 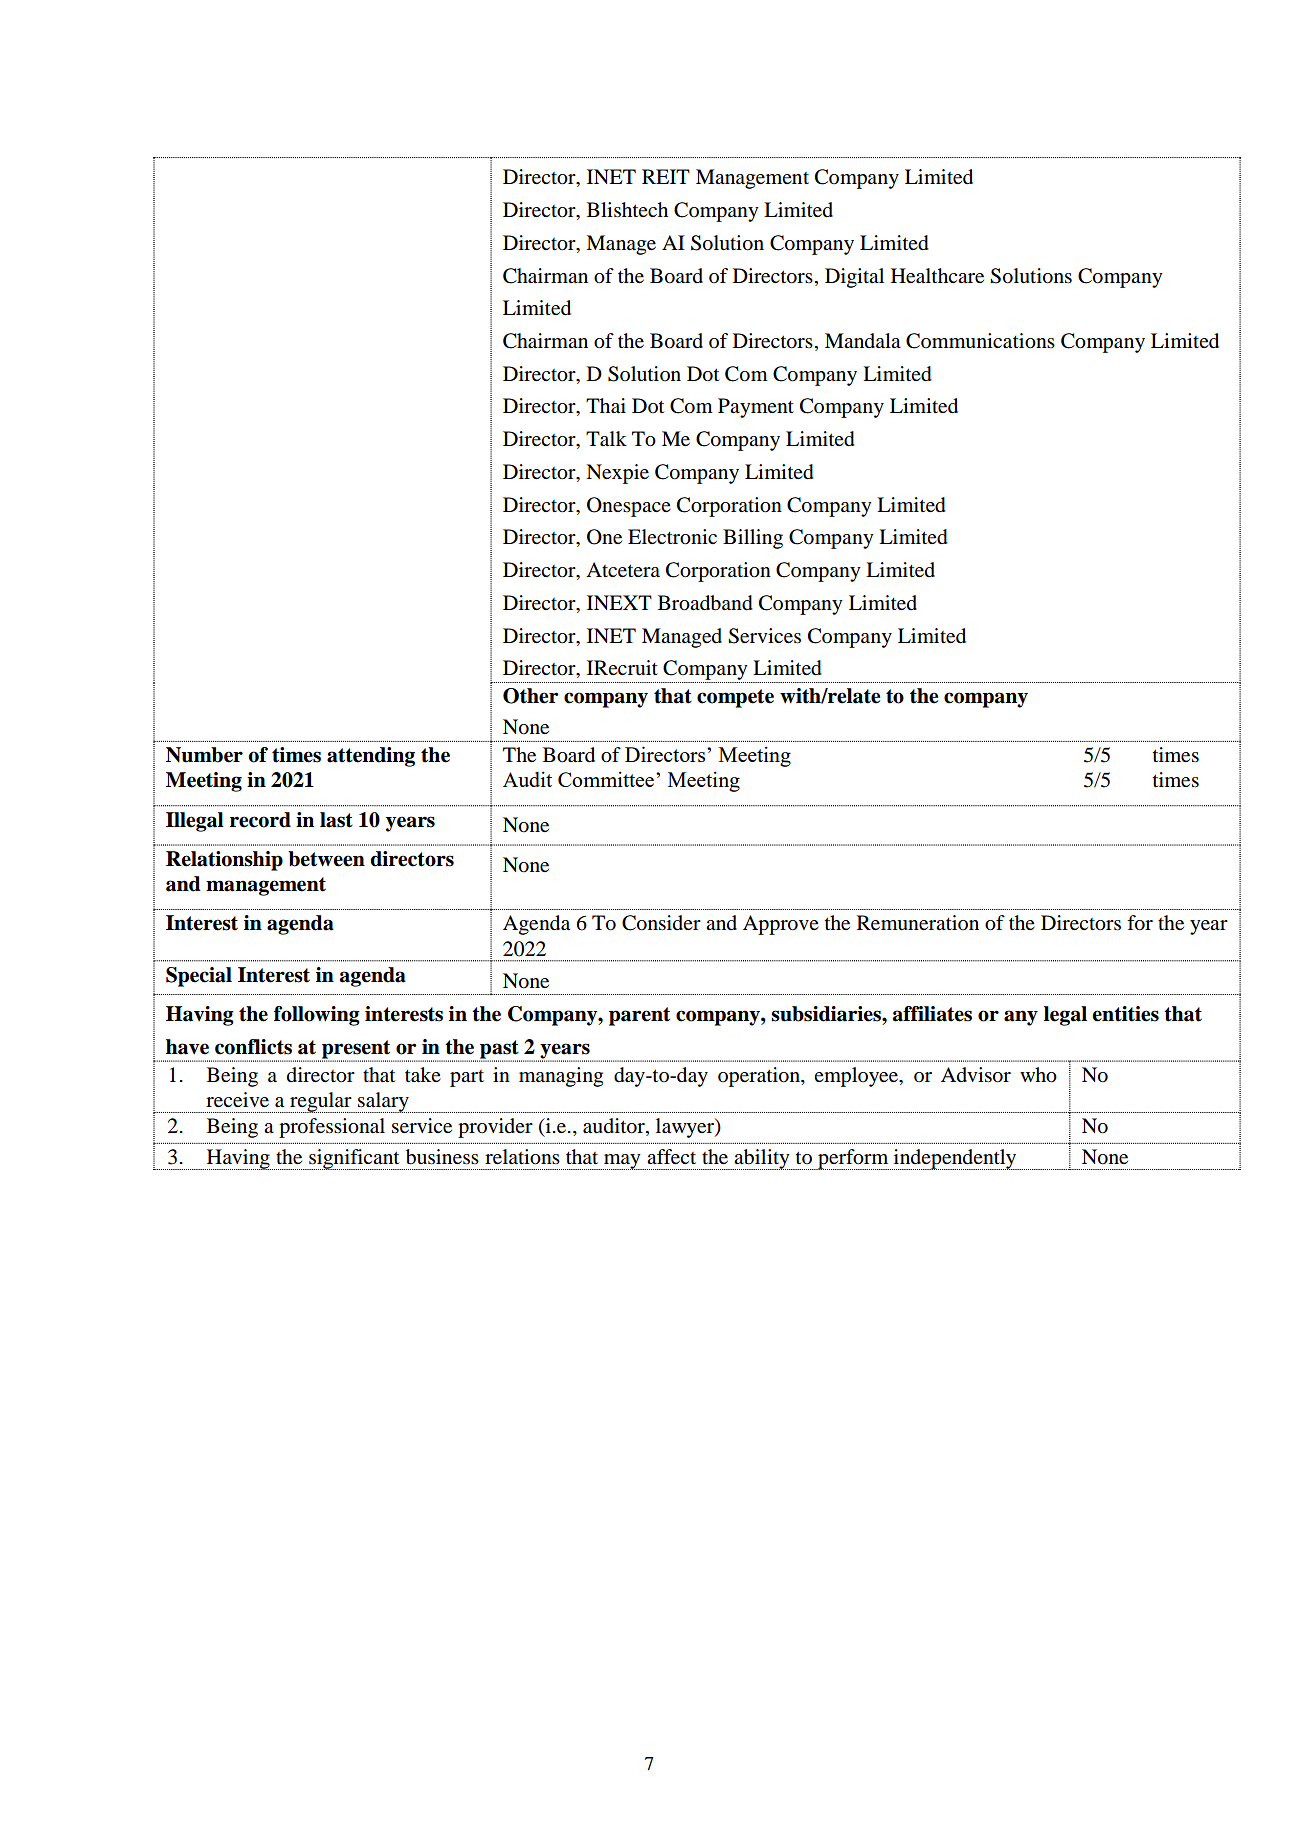 I want to click on independently, so click(x=955, y=1159).
